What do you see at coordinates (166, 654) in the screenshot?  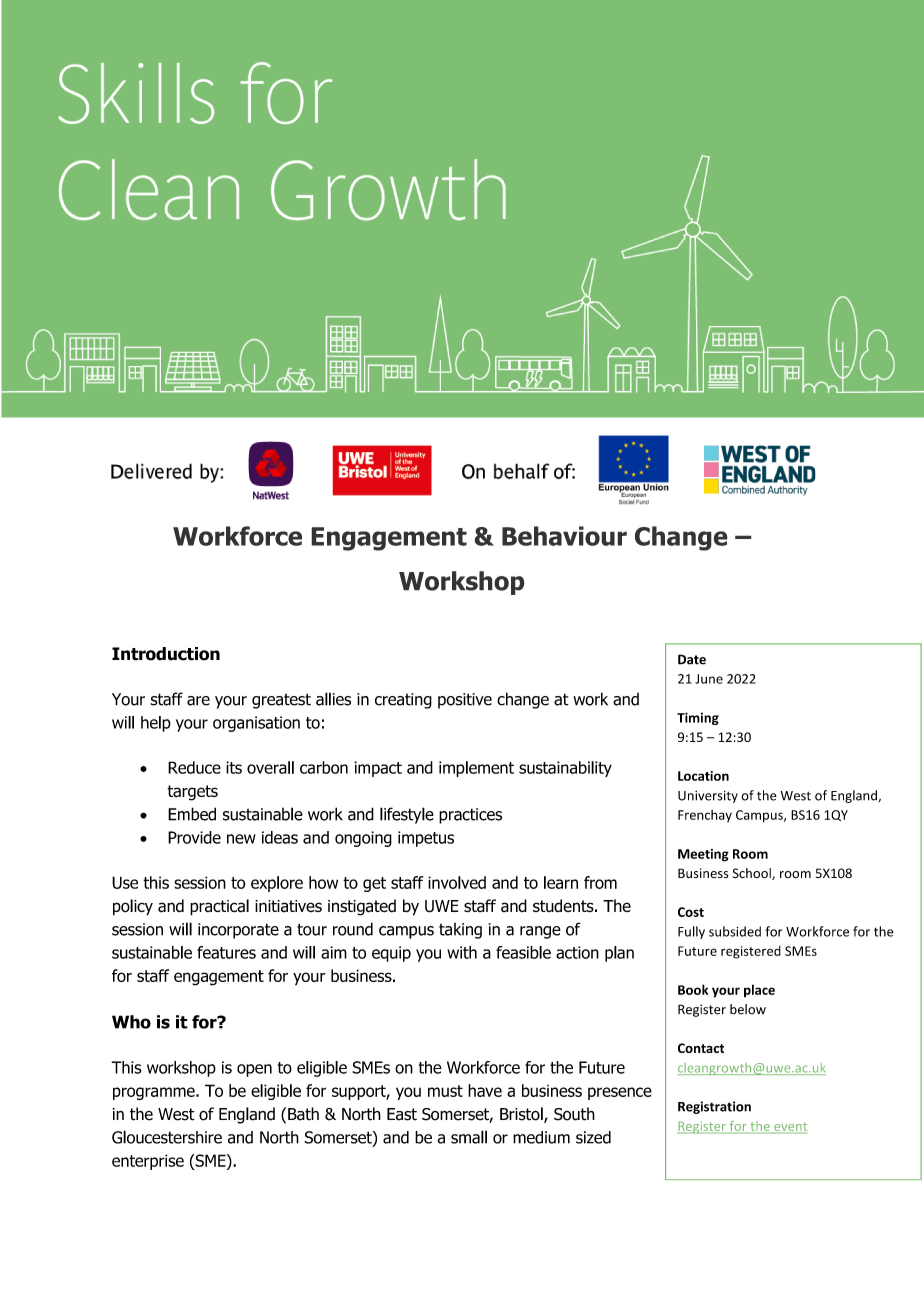 I see `Introduction` at bounding box center [166, 654].
